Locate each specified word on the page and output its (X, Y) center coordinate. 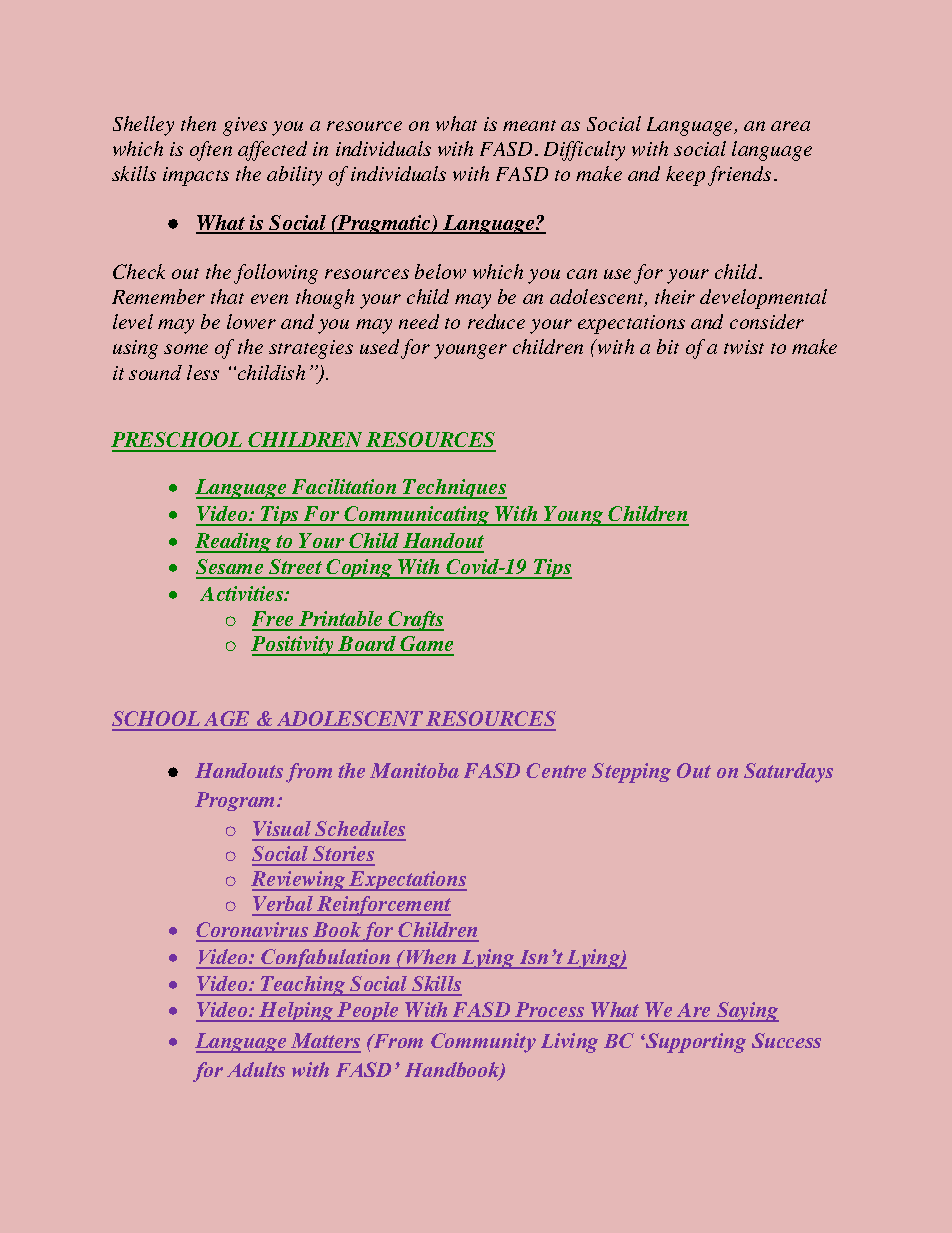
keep (685, 176)
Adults (256, 1069)
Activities (243, 593)
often (211, 151)
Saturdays (788, 773)
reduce (496, 321)
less (203, 372)
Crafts (415, 621)
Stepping (631, 773)
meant (529, 125)
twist (744, 347)
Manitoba (414, 770)
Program (236, 801)
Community (483, 1043)
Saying (747, 1012)
